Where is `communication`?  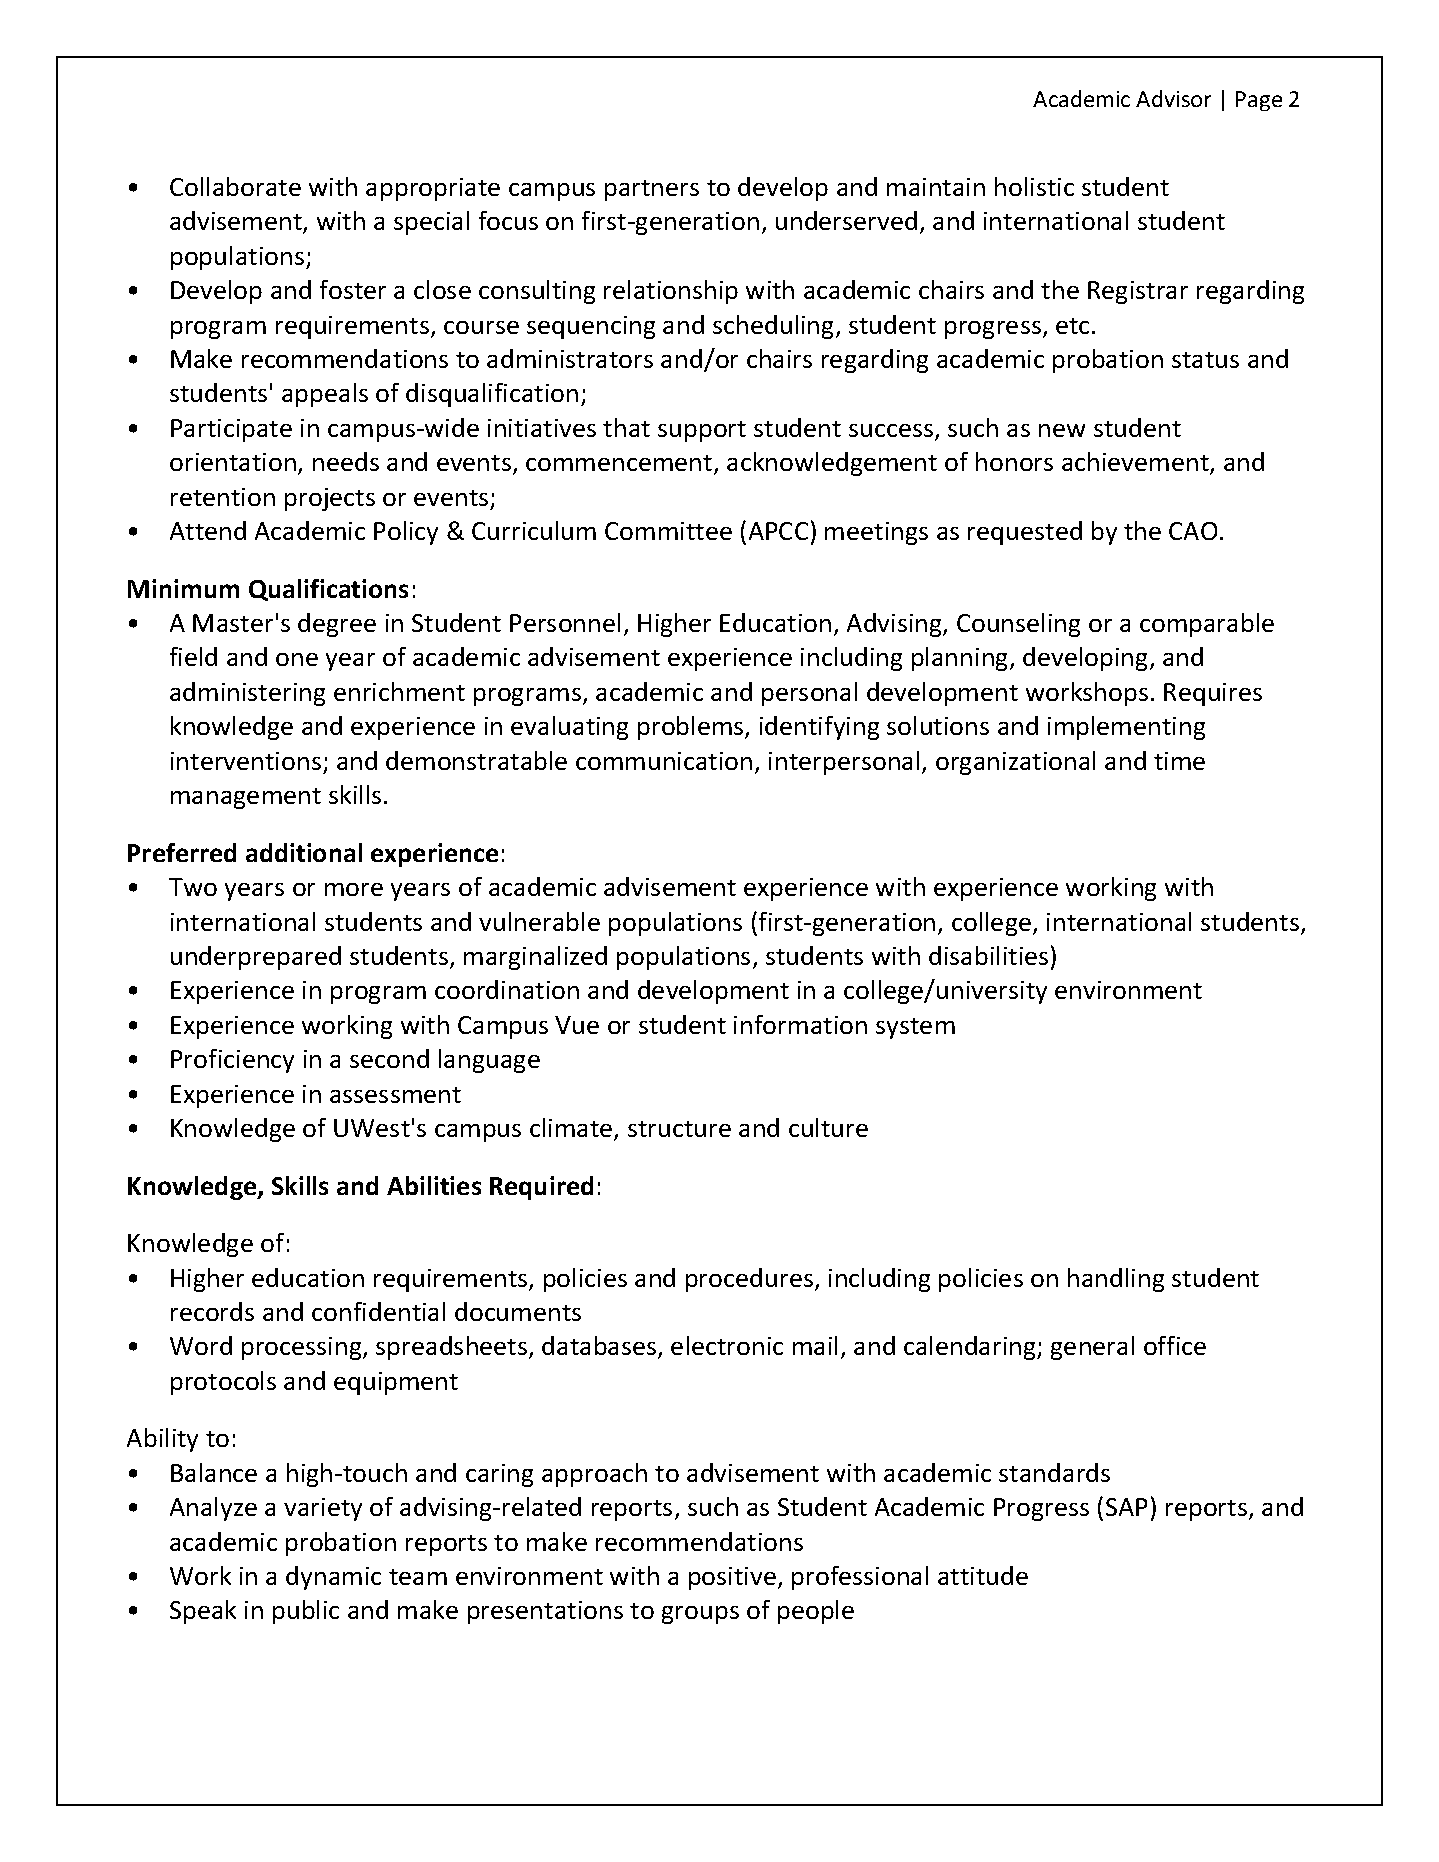
communication is located at coordinates (664, 761).
